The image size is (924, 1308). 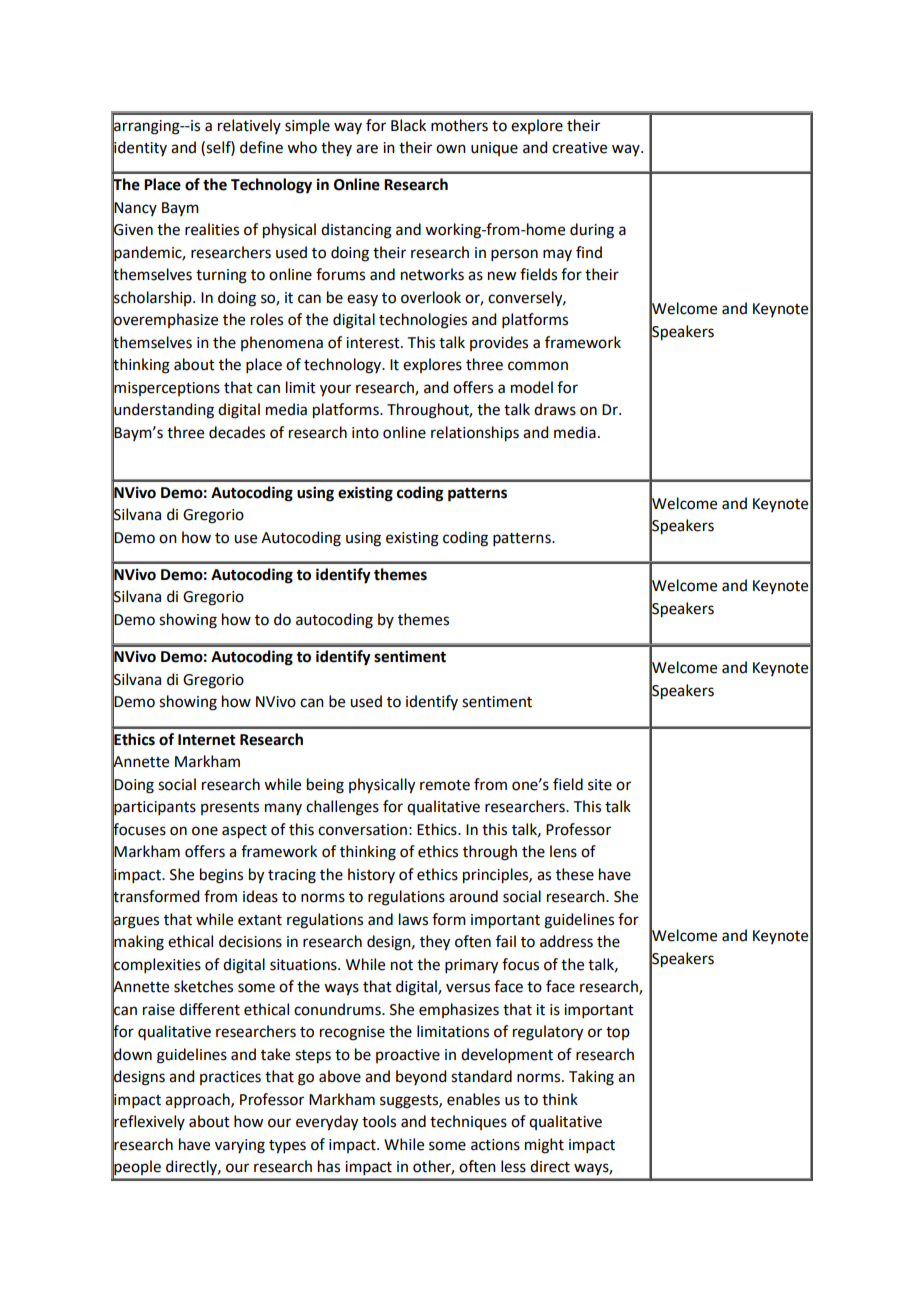 What do you see at coordinates (367, 149) in the image?
I see `are` at bounding box center [367, 149].
